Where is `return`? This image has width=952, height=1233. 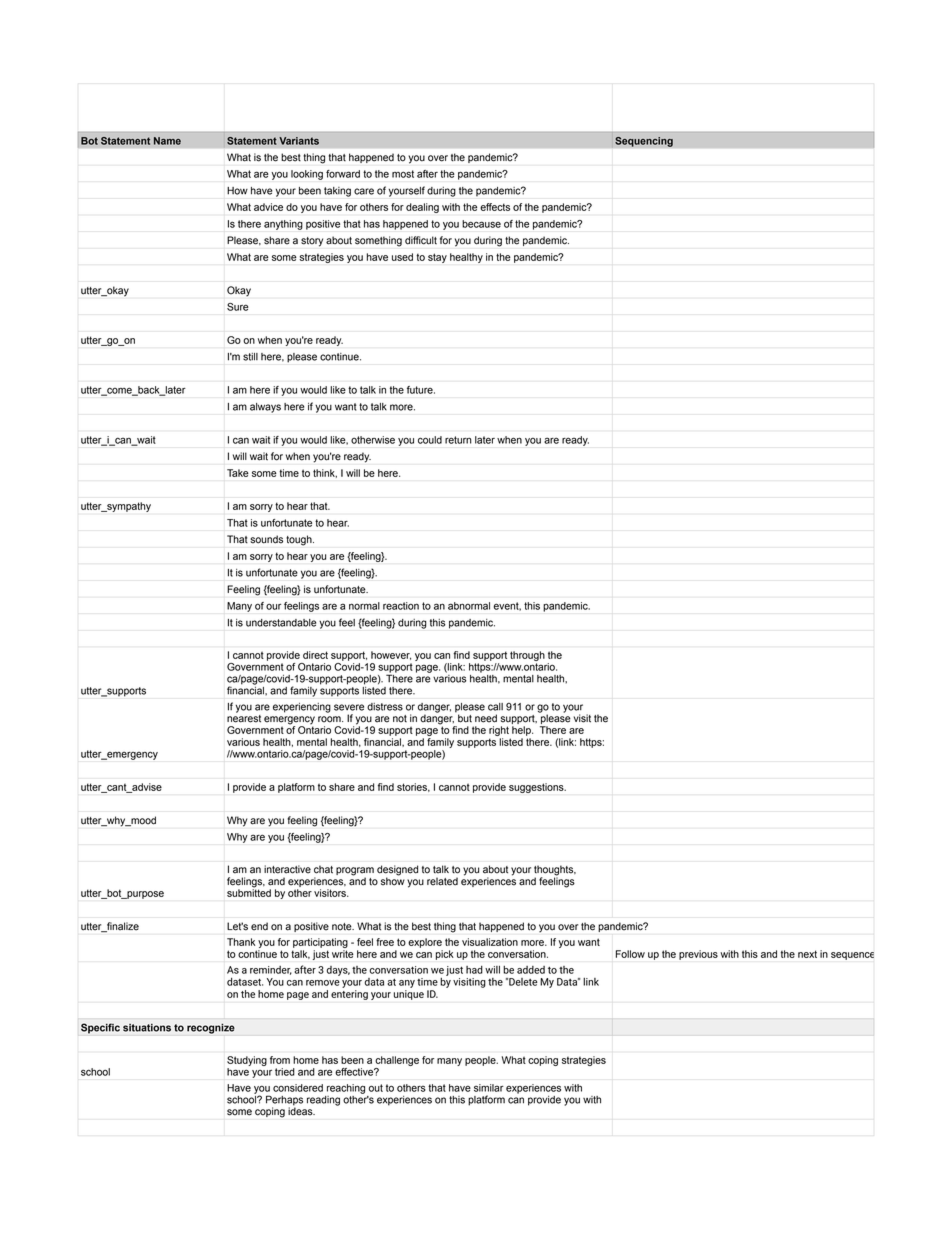
return is located at coordinates (458, 440).
